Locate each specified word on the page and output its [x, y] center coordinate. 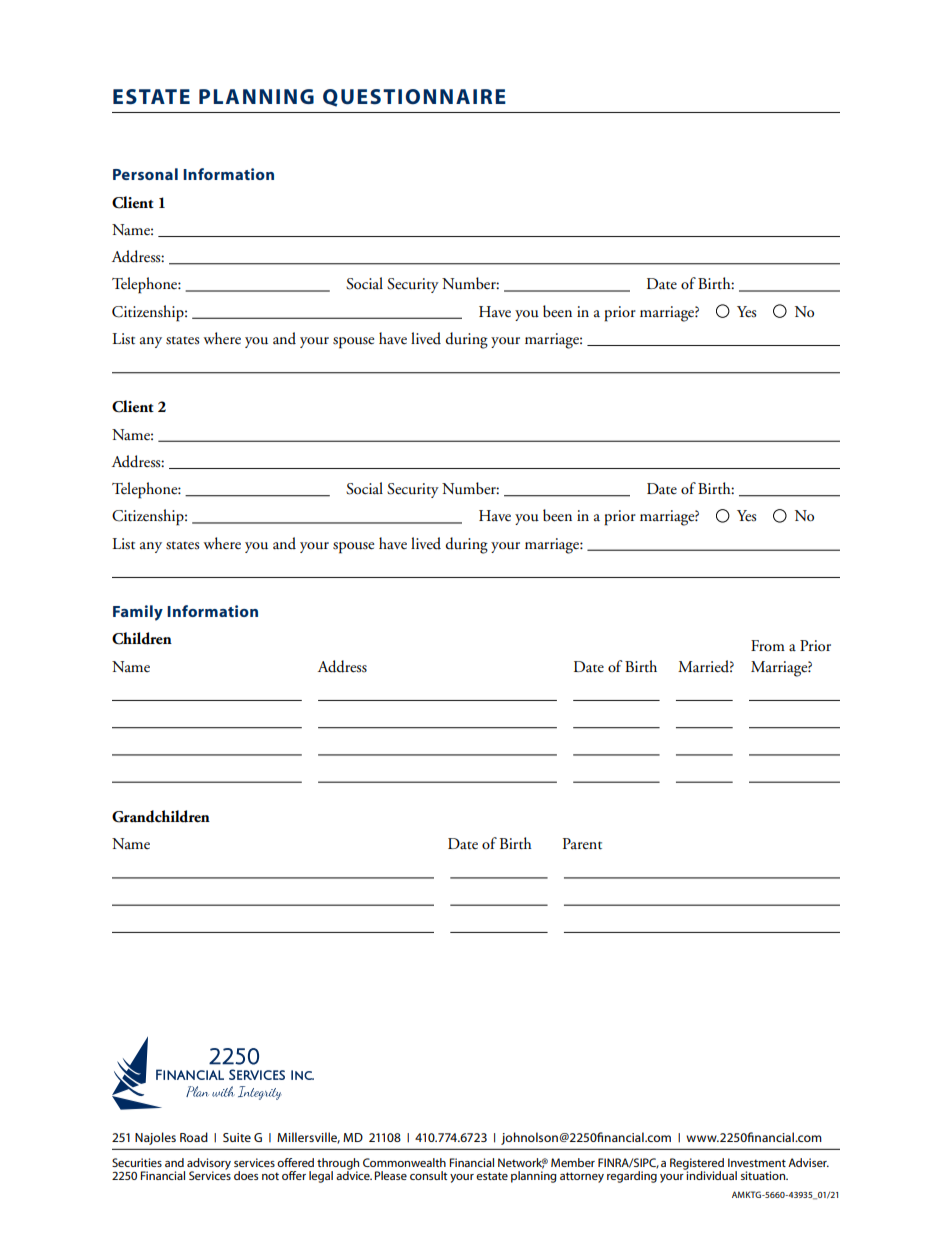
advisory [209, 1165]
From [768, 645]
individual [711, 1174]
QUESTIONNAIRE [414, 98]
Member [573, 1162]
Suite [237, 1137]
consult [428, 1175]
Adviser [808, 1162]
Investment [757, 1162]
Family [138, 613]
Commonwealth [404, 1162]
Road [194, 1137]
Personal [145, 174]
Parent [582, 844]
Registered [697, 1165]
